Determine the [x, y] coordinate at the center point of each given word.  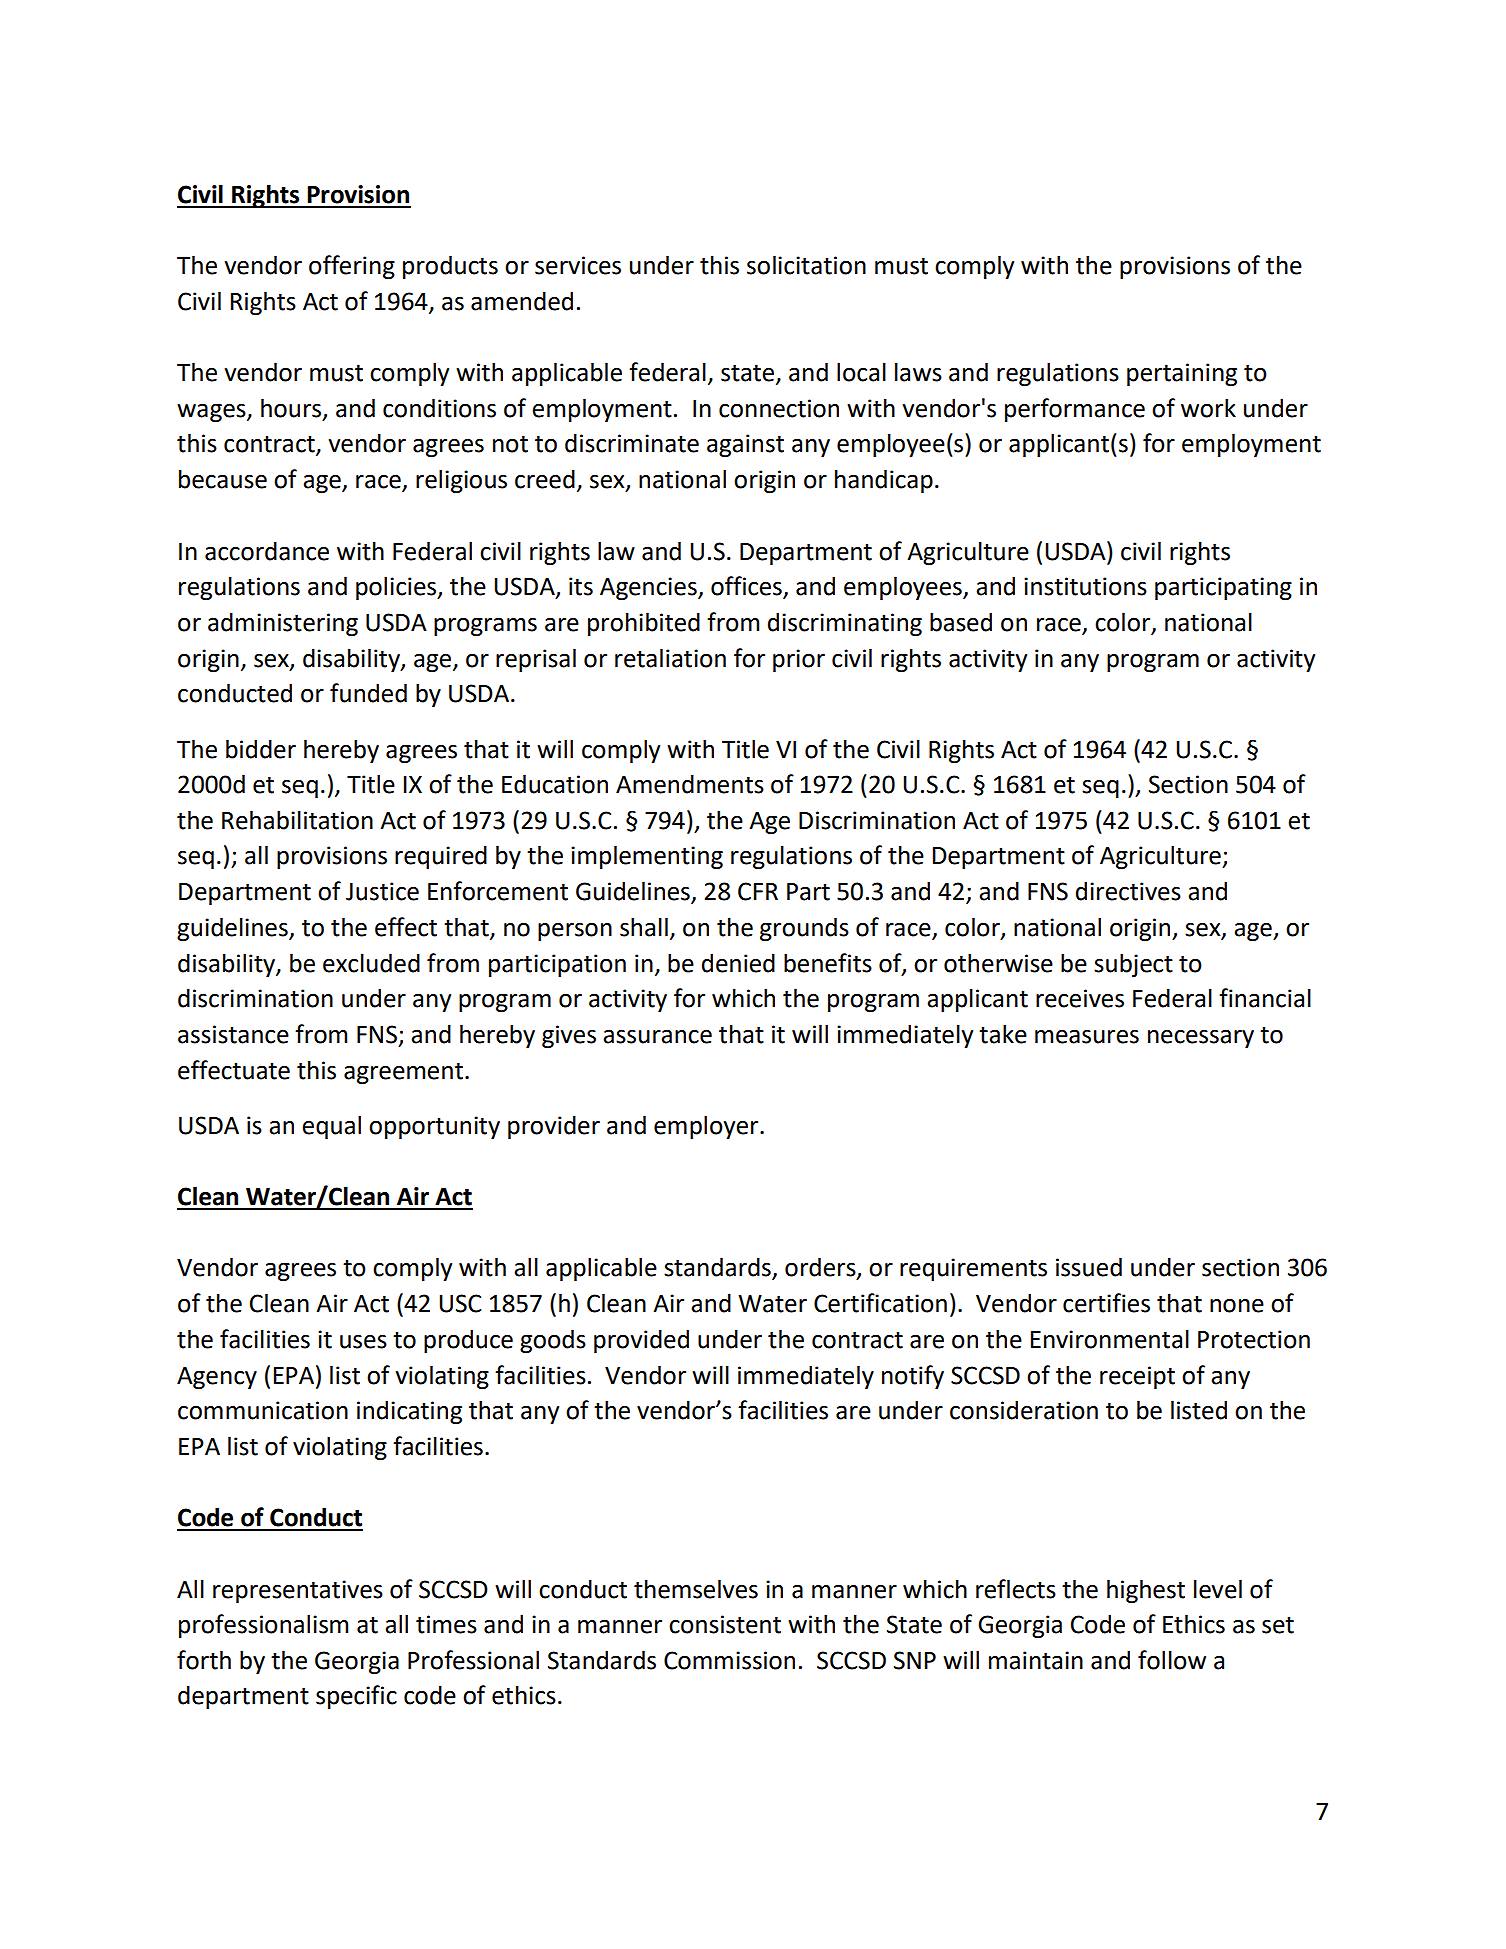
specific [356, 1697]
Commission [729, 1660]
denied [738, 963]
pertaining [1182, 374]
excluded [371, 963]
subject [1133, 965]
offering [352, 267]
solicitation [806, 265]
